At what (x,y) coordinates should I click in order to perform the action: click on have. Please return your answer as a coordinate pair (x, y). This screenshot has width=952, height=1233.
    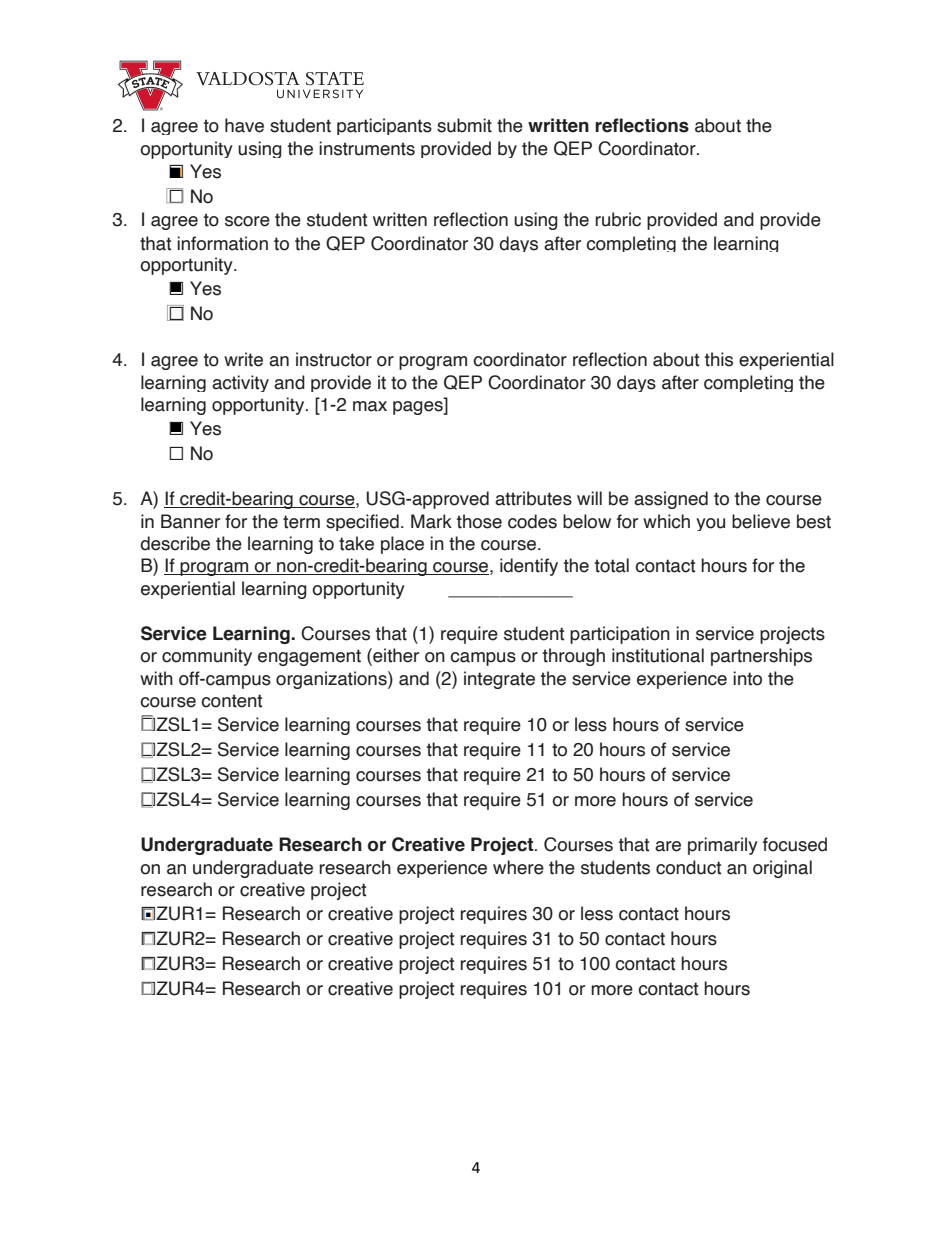
    Looking at the image, I should click on (244, 125).
